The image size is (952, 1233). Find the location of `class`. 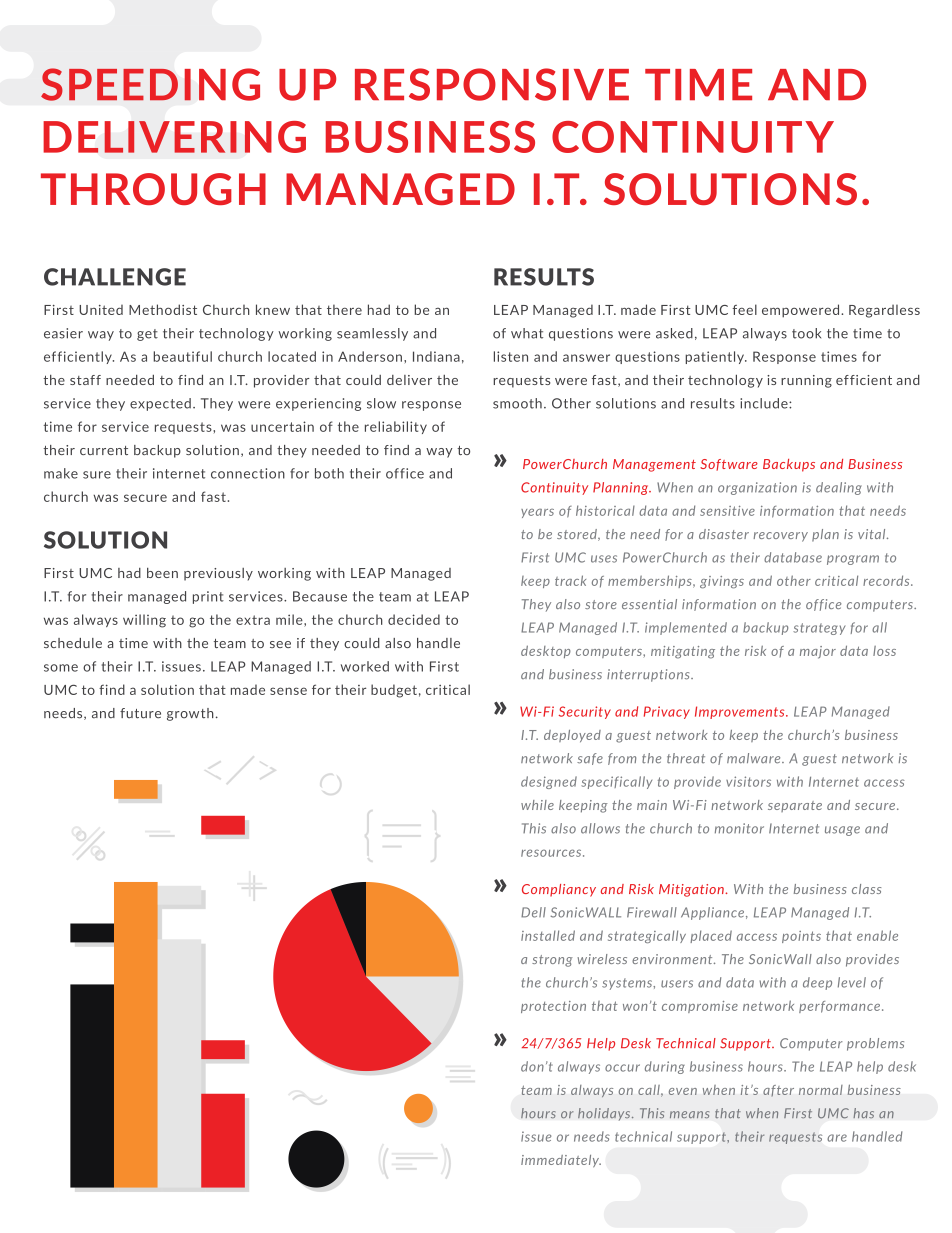

class is located at coordinates (866, 889).
